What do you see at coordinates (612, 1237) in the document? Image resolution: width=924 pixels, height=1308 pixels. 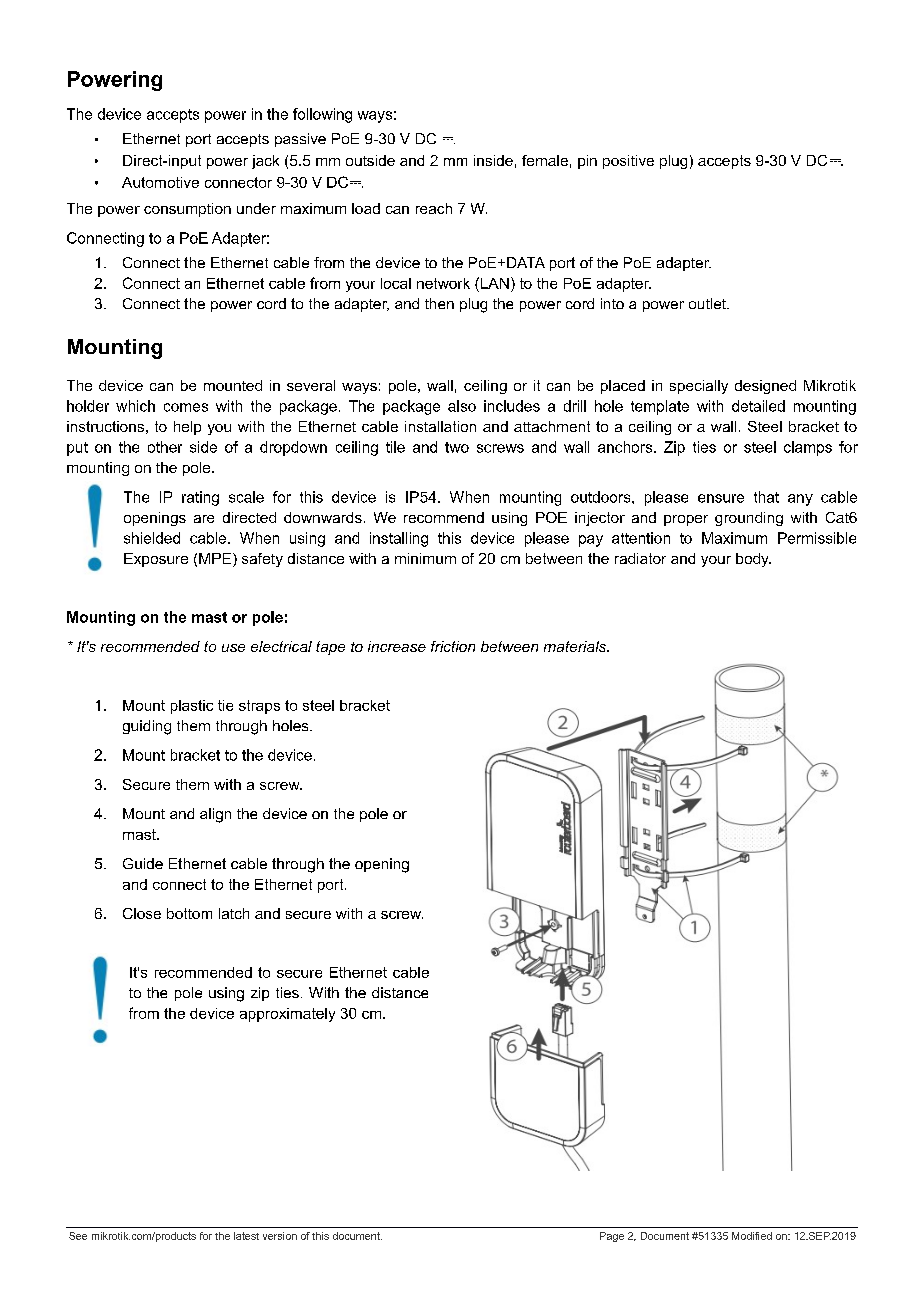 I see `Page` at bounding box center [612, 1237].
